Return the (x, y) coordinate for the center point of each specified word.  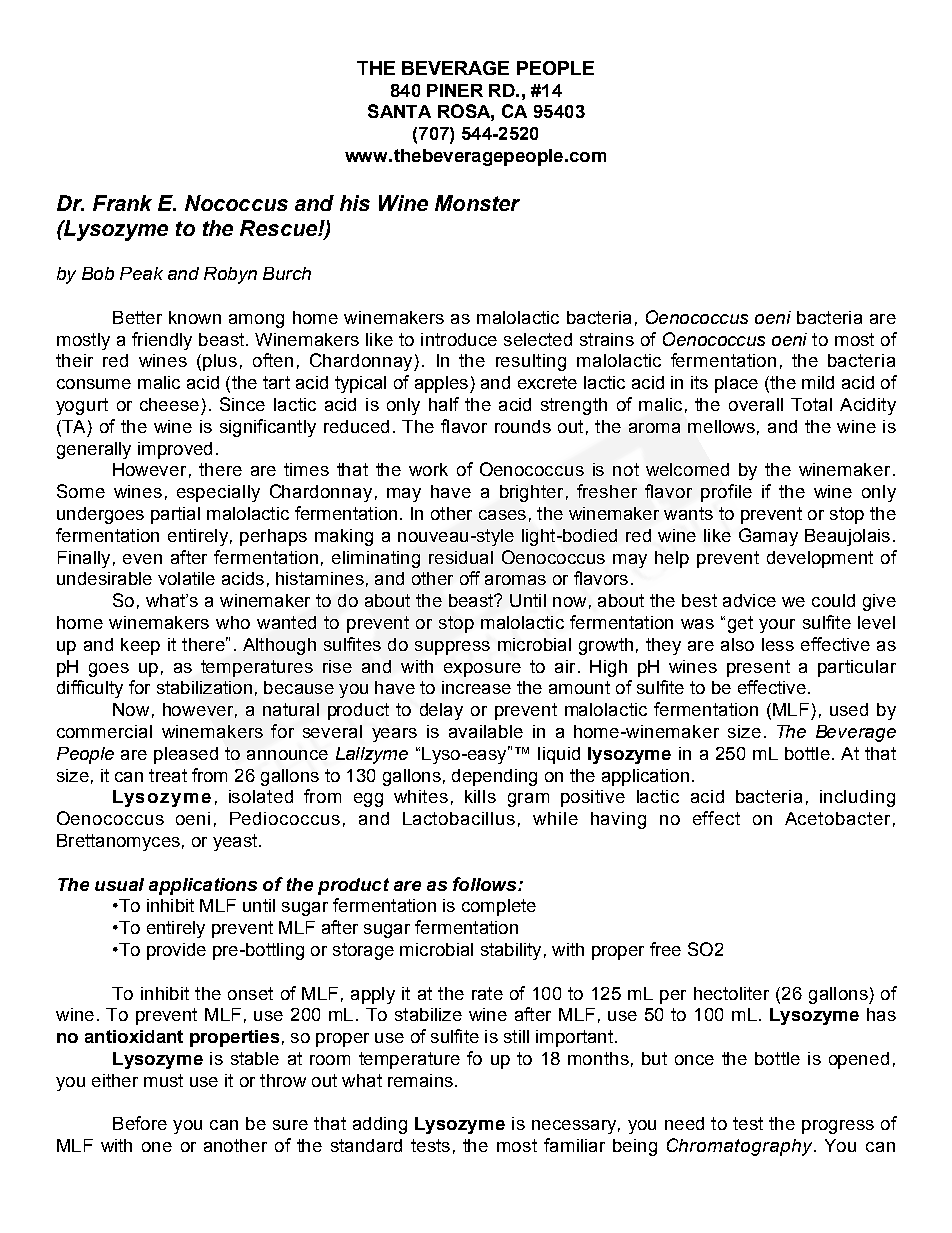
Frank (122, 203)
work (428, 469)
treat (168, 775)
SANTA (399, 111)
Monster (477, 203)
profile (726, 493)
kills (480, 796)
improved (175, 450)
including (857, 798)
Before (140, 1123)
